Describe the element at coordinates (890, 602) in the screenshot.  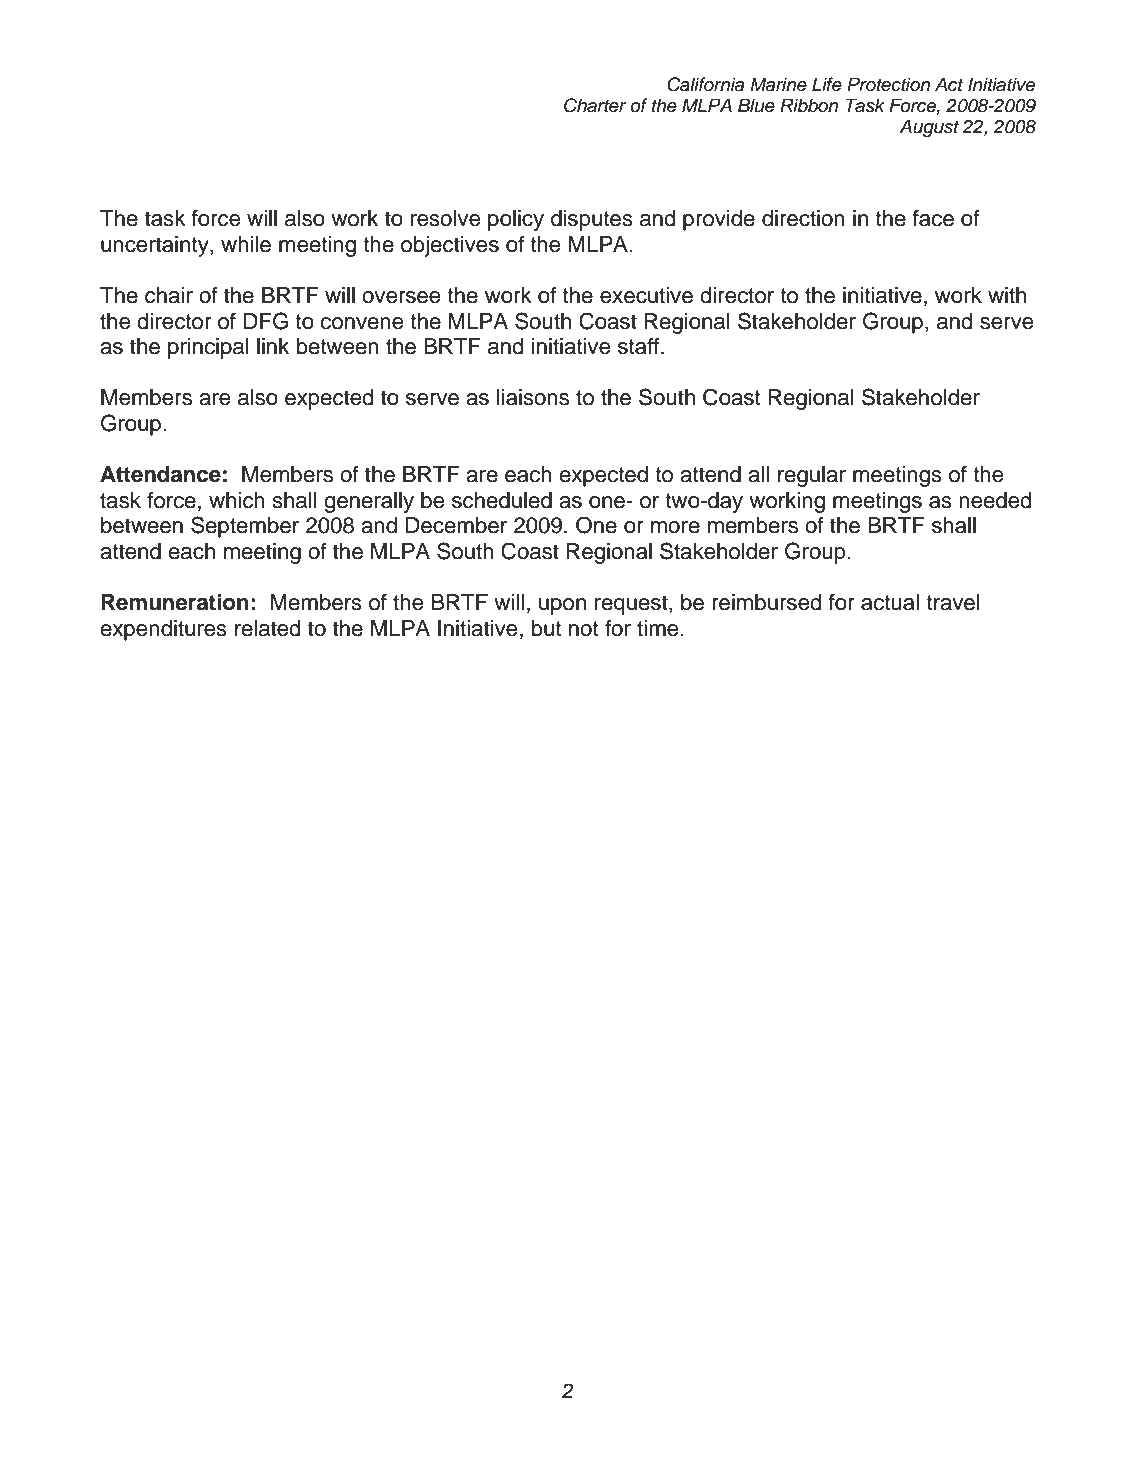
I see `actual` at that location.
